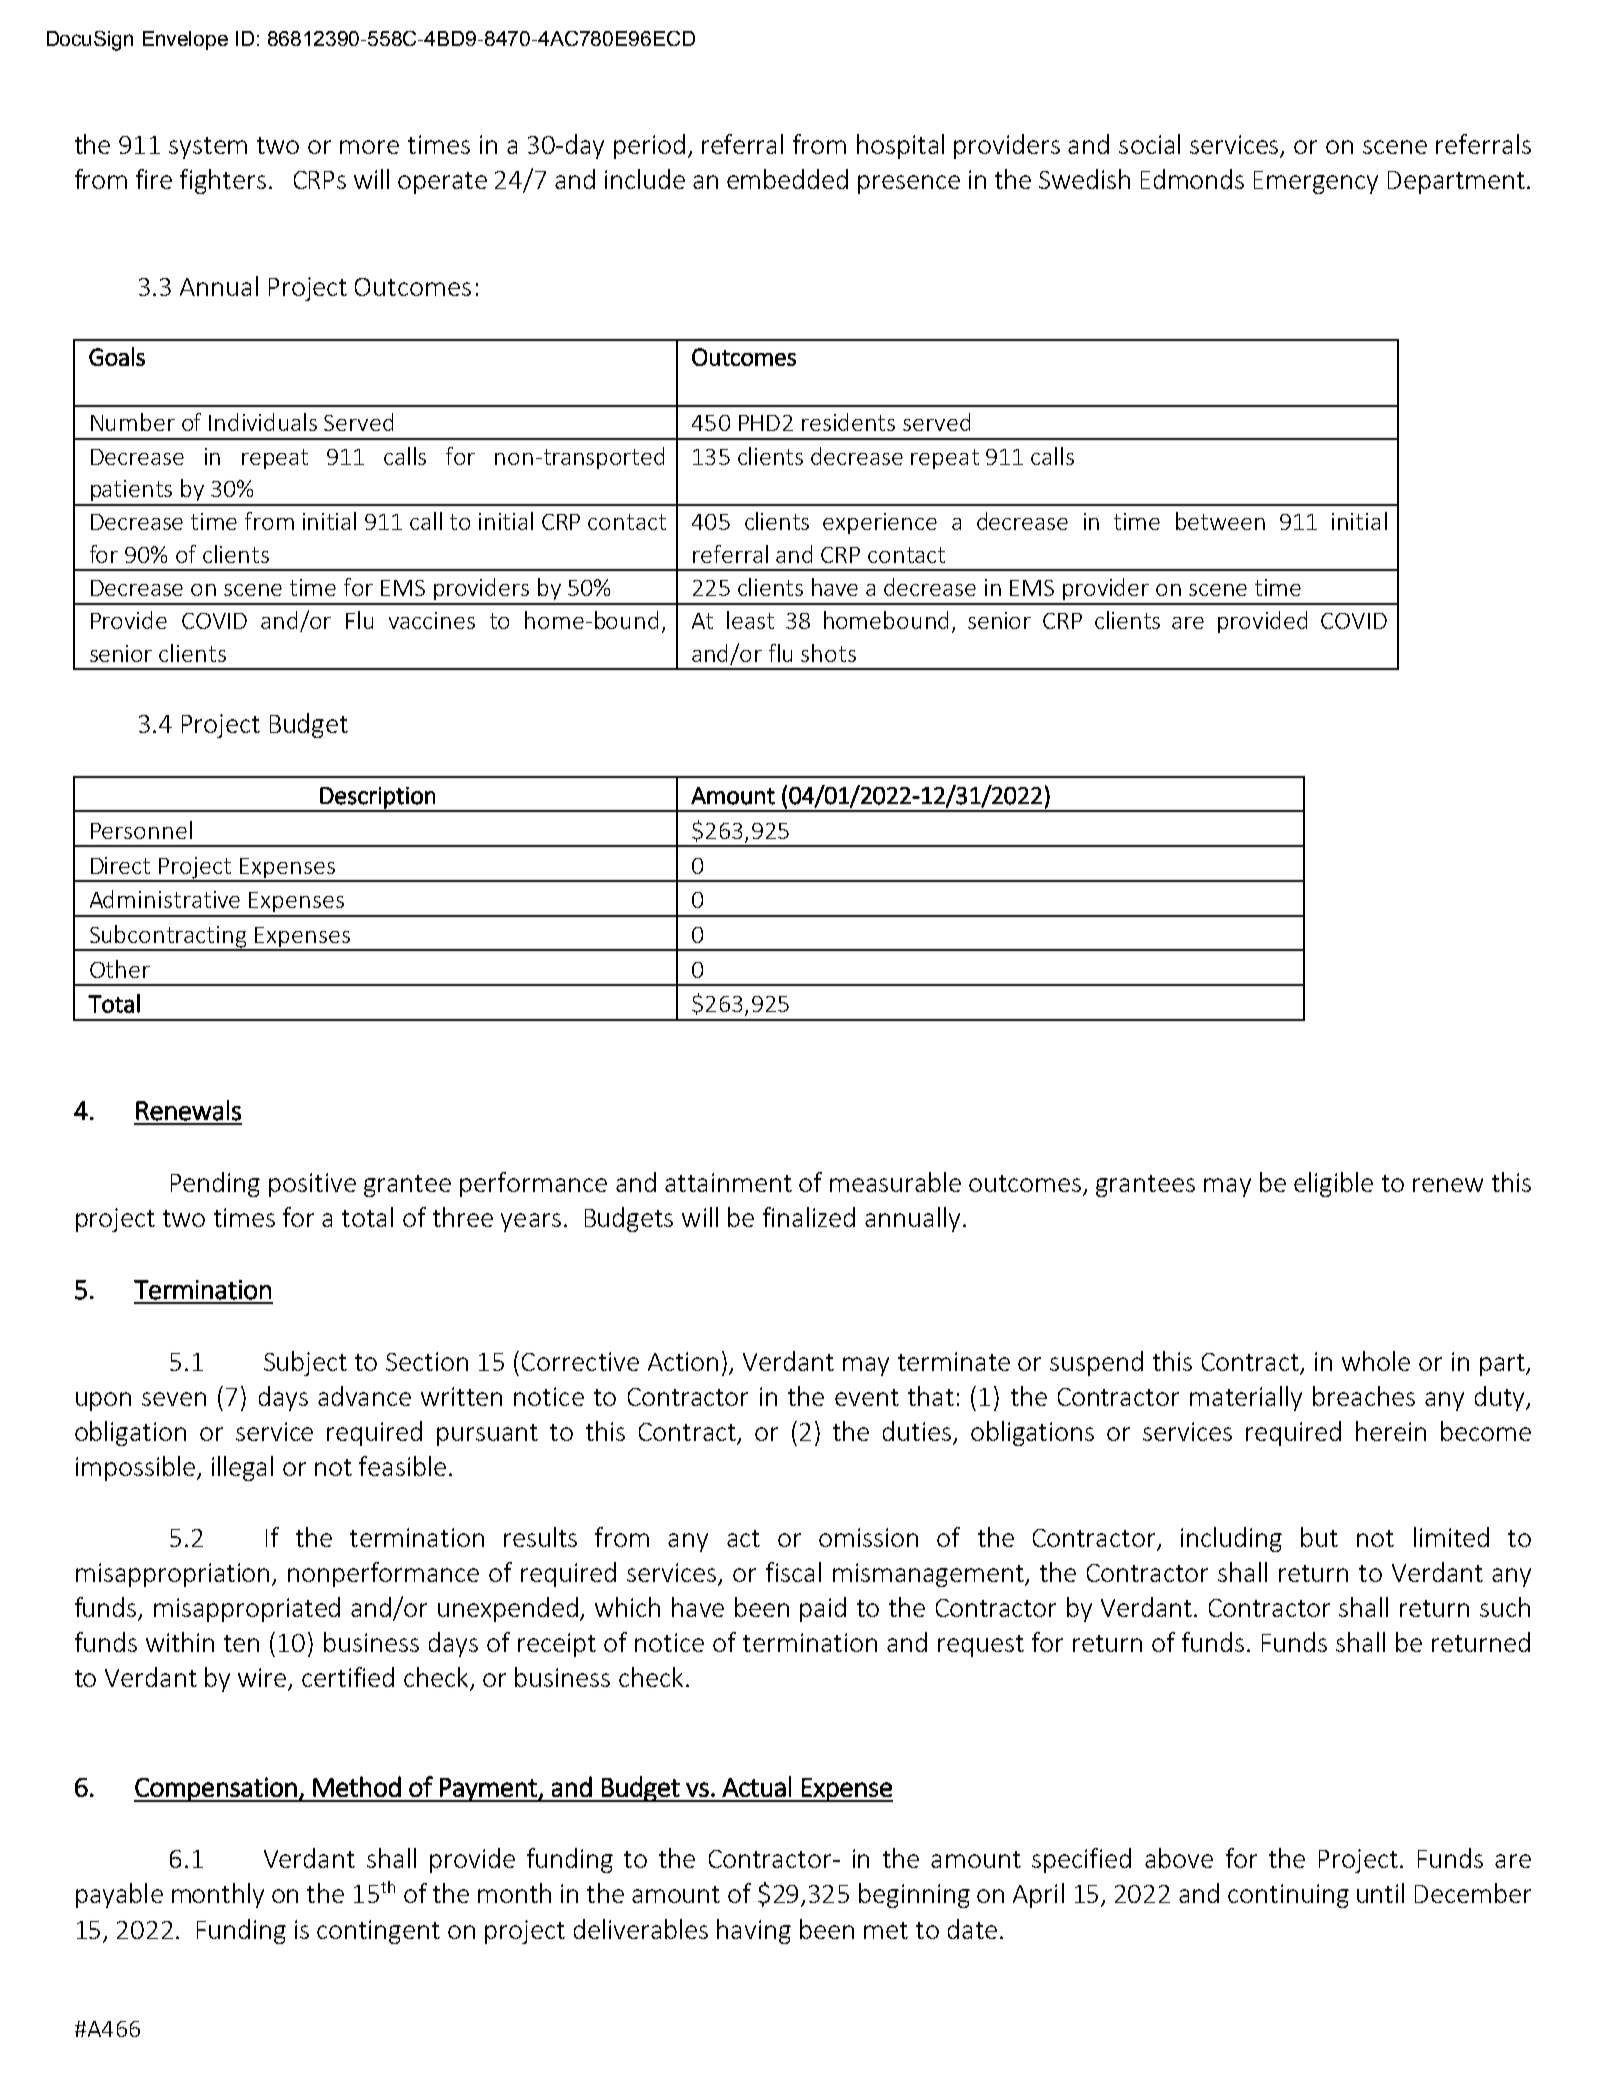 This page has height=2081, width=1608. Describe the element at coordinates (1333, 1184) in the page. I see `eligible` at that location.
